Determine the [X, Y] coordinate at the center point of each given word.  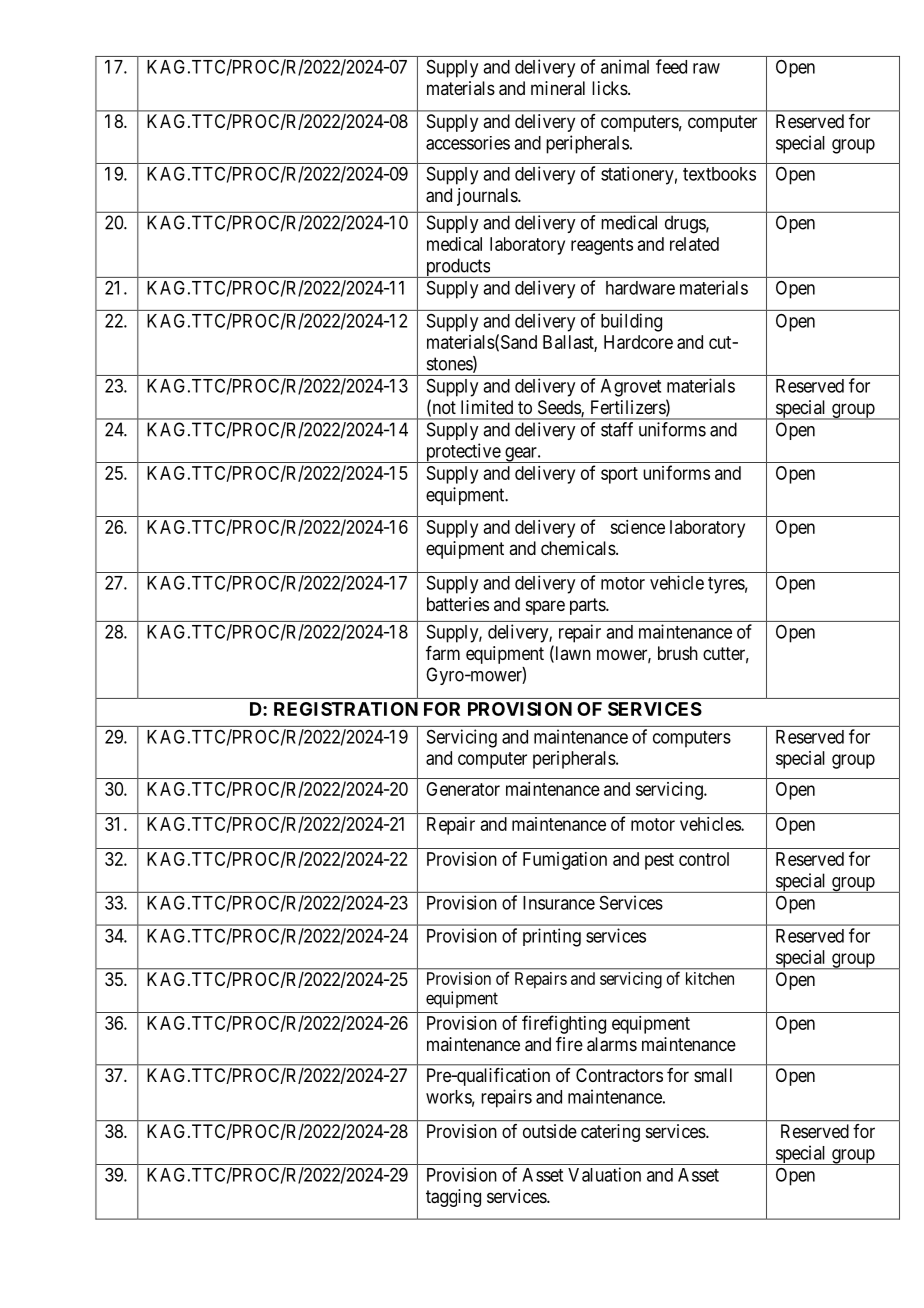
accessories [468, 143]
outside [550, 1131]
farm [443, 653]
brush [678, 653]
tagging [453, 1198]
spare [545, 607]
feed [671, 66]
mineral [558, 88]
